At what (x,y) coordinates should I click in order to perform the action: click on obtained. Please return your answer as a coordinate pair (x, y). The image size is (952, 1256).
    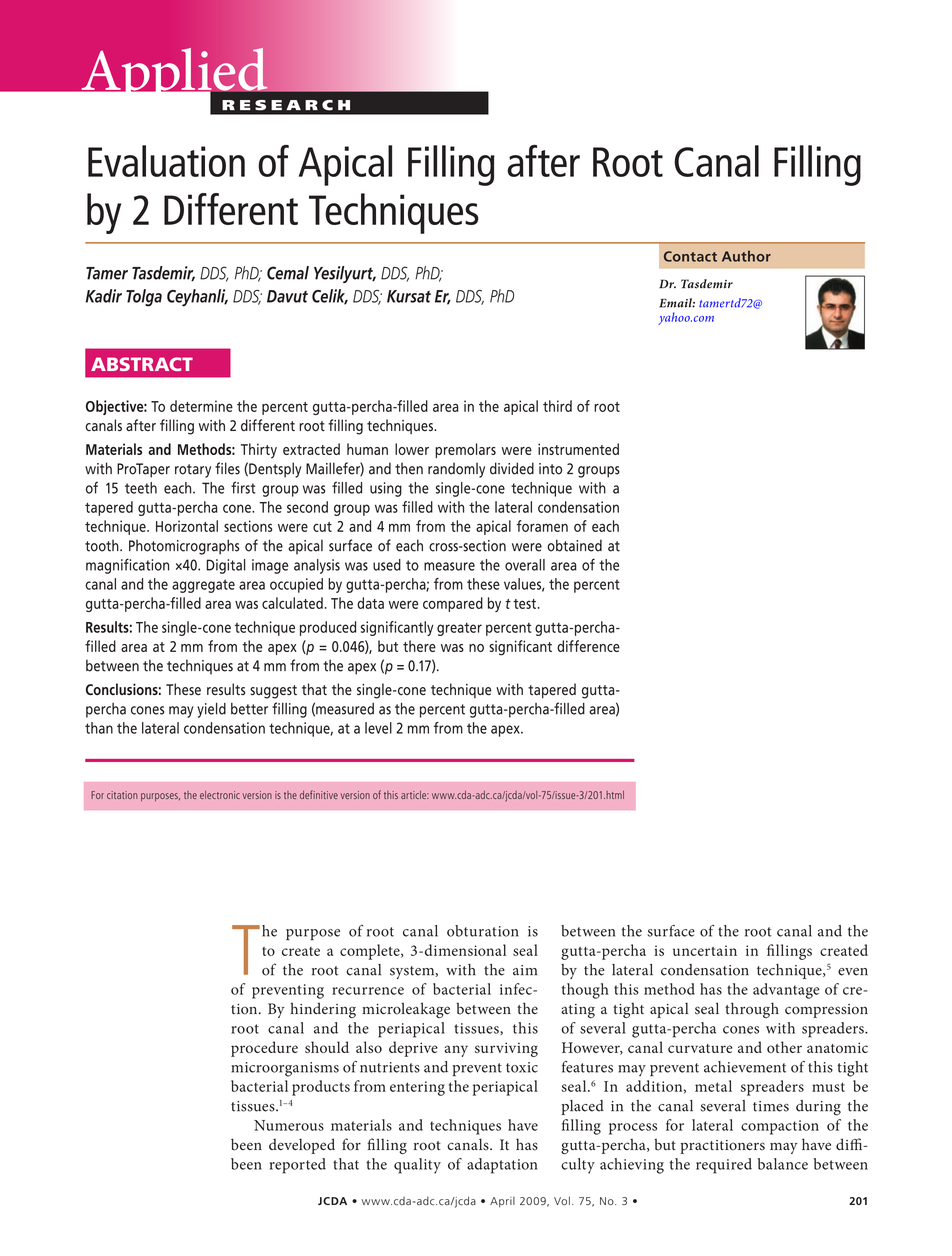
    Looking at the image, I should click on (574, 545).
